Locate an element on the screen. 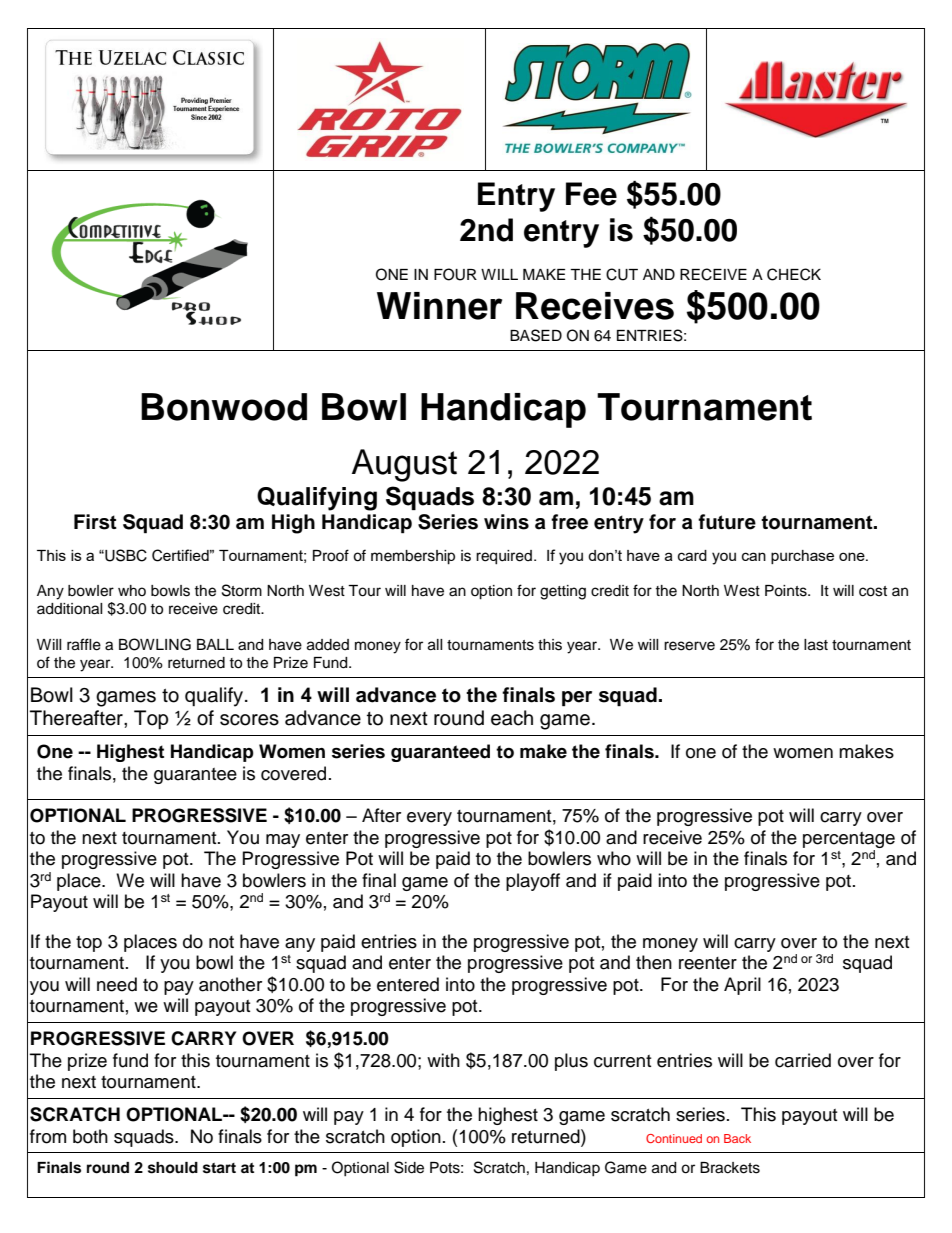  August is located at coordinates (404, 465).
